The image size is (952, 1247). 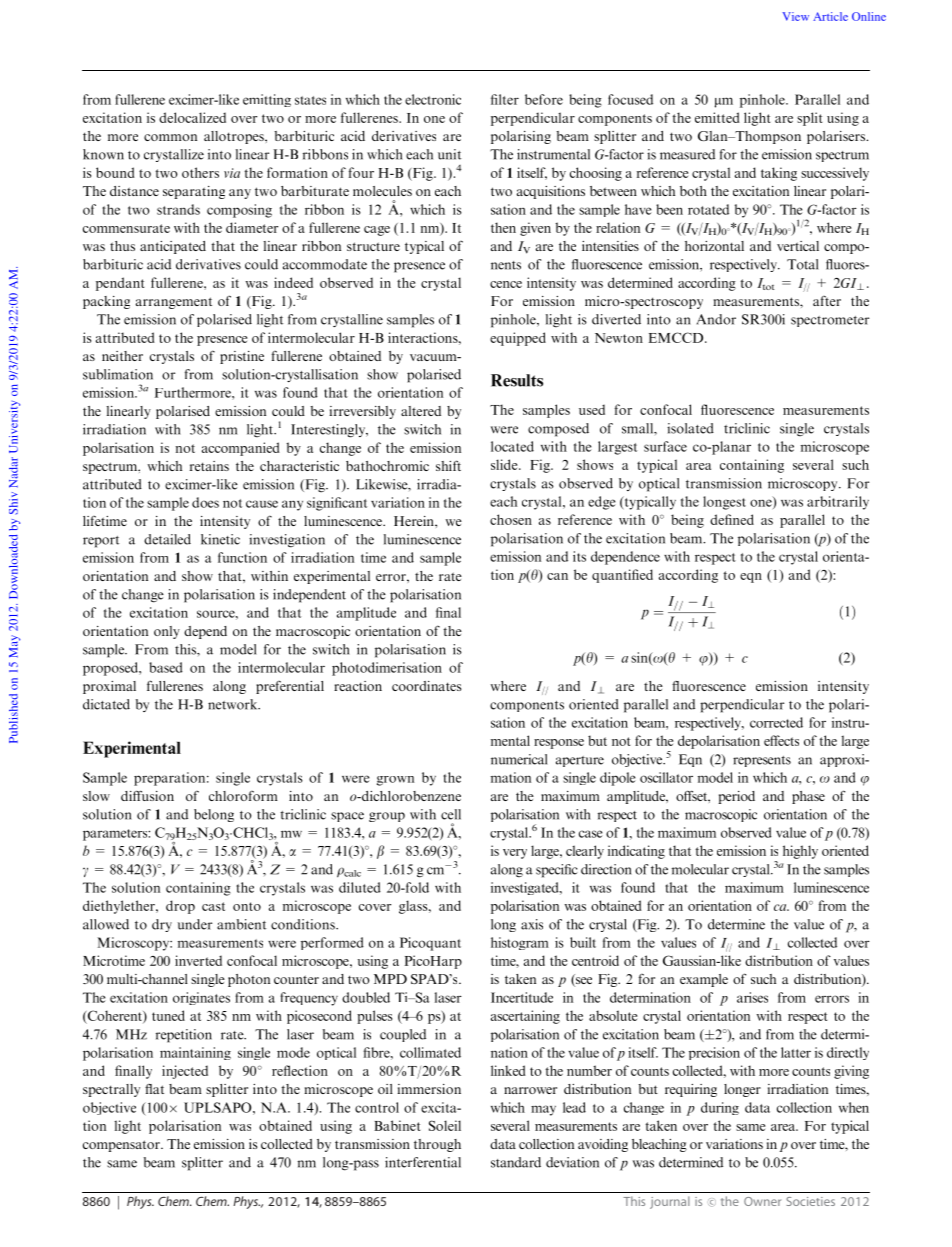 What do you see at coordinates (795, 16) in the image?
I see `View` at bounding box center [795, 16].
